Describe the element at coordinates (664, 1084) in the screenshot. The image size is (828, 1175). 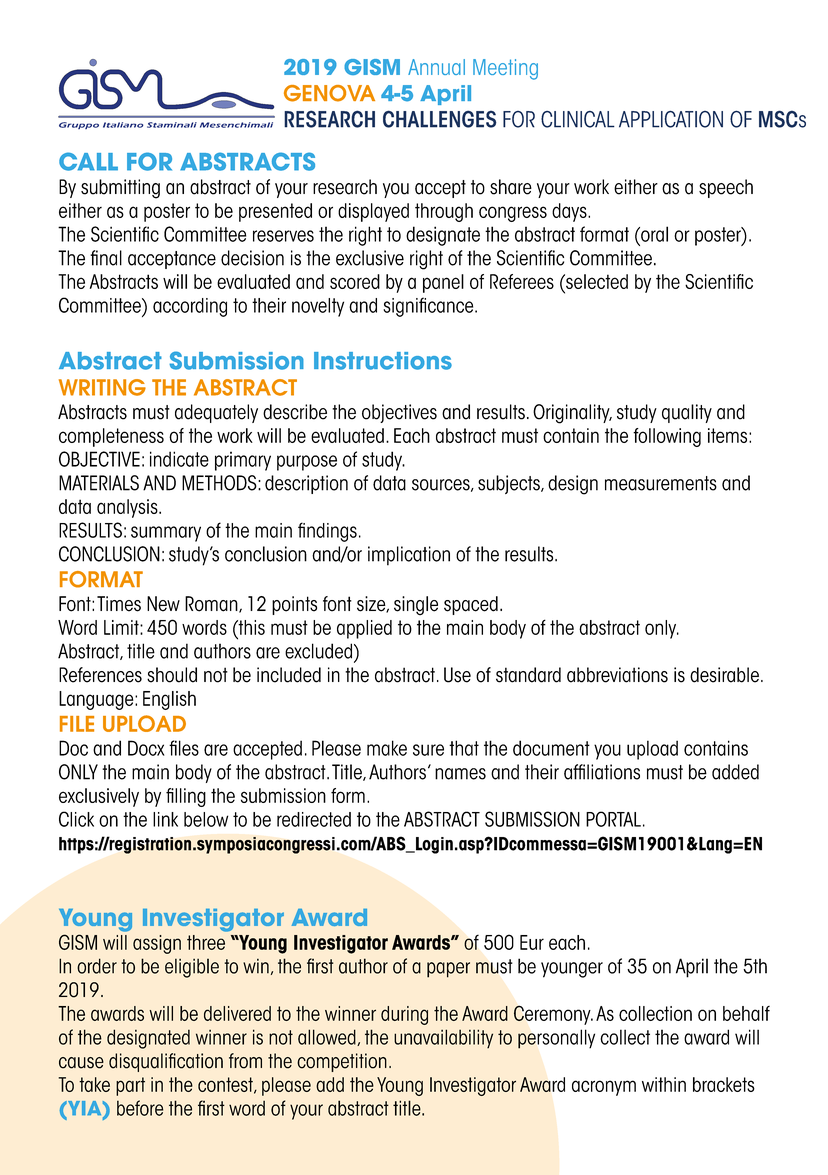
I see `within` at that location.
